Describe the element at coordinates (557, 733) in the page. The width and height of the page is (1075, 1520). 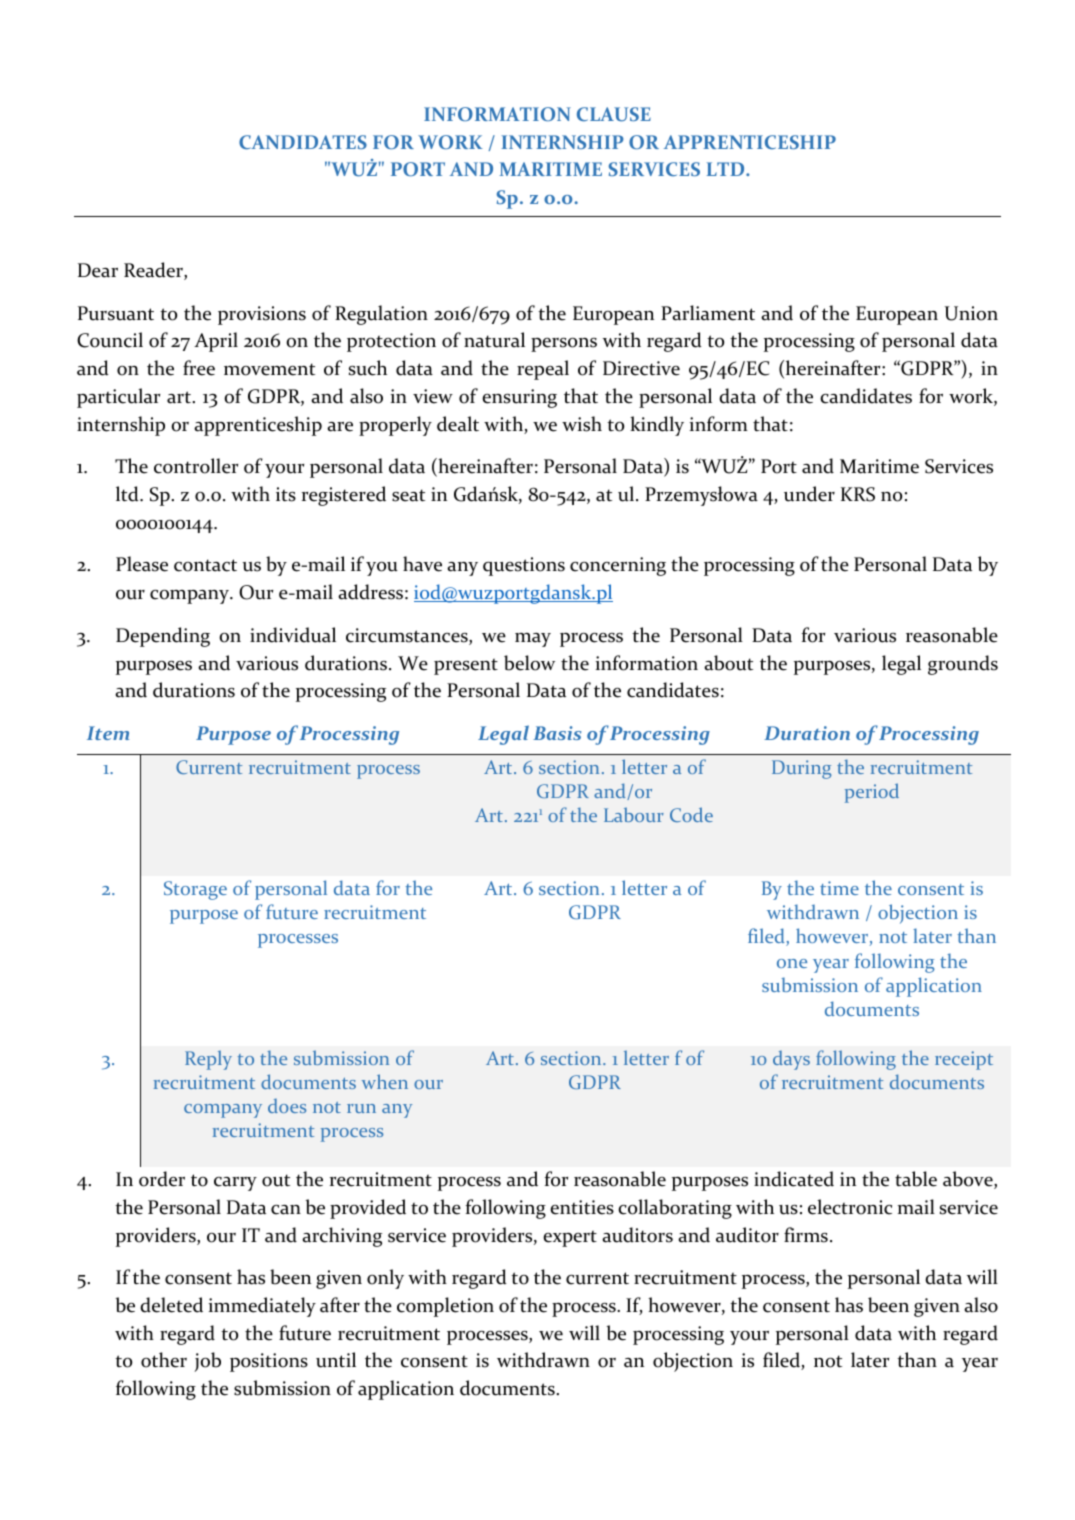
I see `Basis` at that location.
